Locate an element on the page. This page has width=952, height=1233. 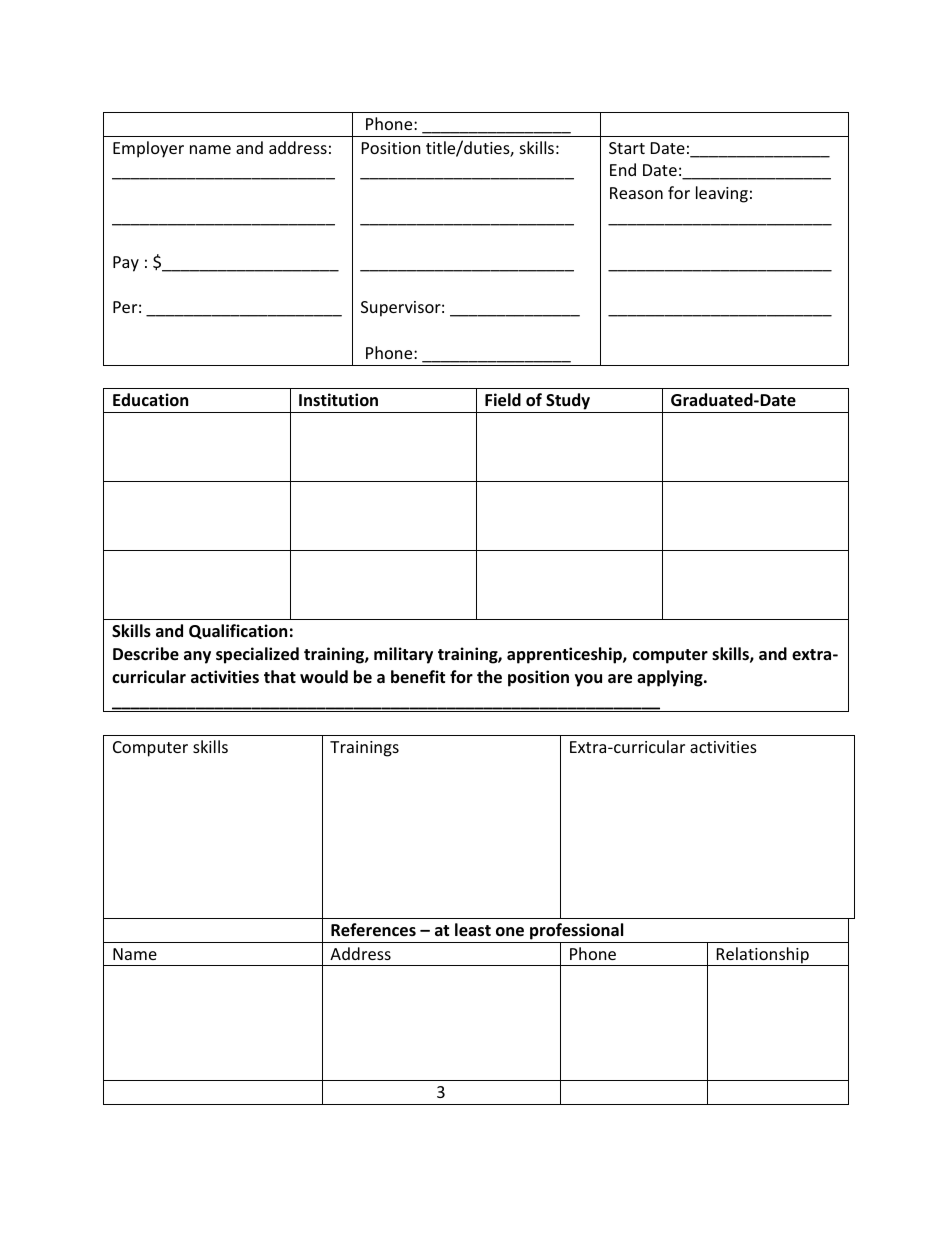
leaving is located at coordinates (722, 194).
